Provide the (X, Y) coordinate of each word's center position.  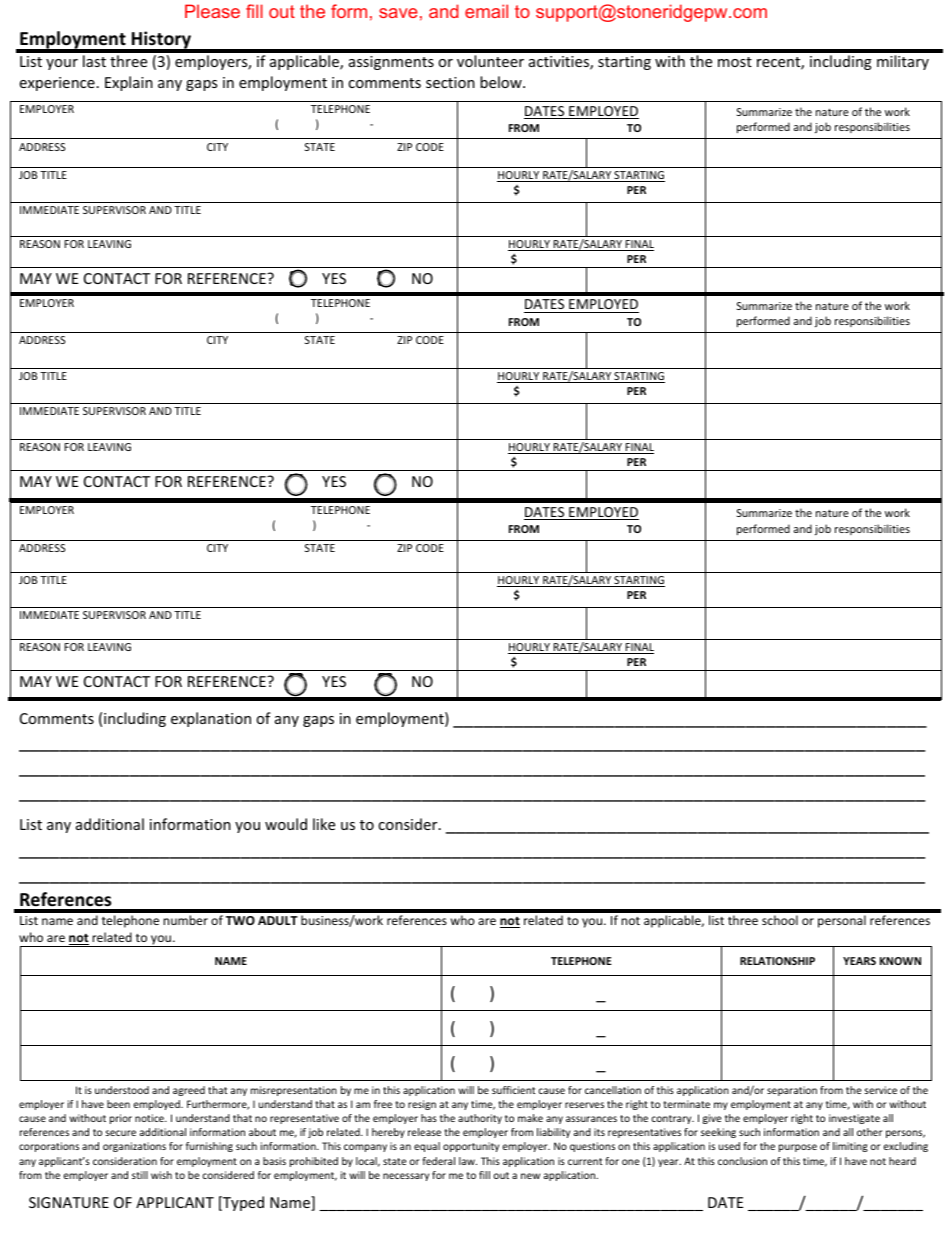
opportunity (471, 1147)
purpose (798, 1148)
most (735, 62)
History (162, 41)
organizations (134, 1147)
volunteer (490, 61)
